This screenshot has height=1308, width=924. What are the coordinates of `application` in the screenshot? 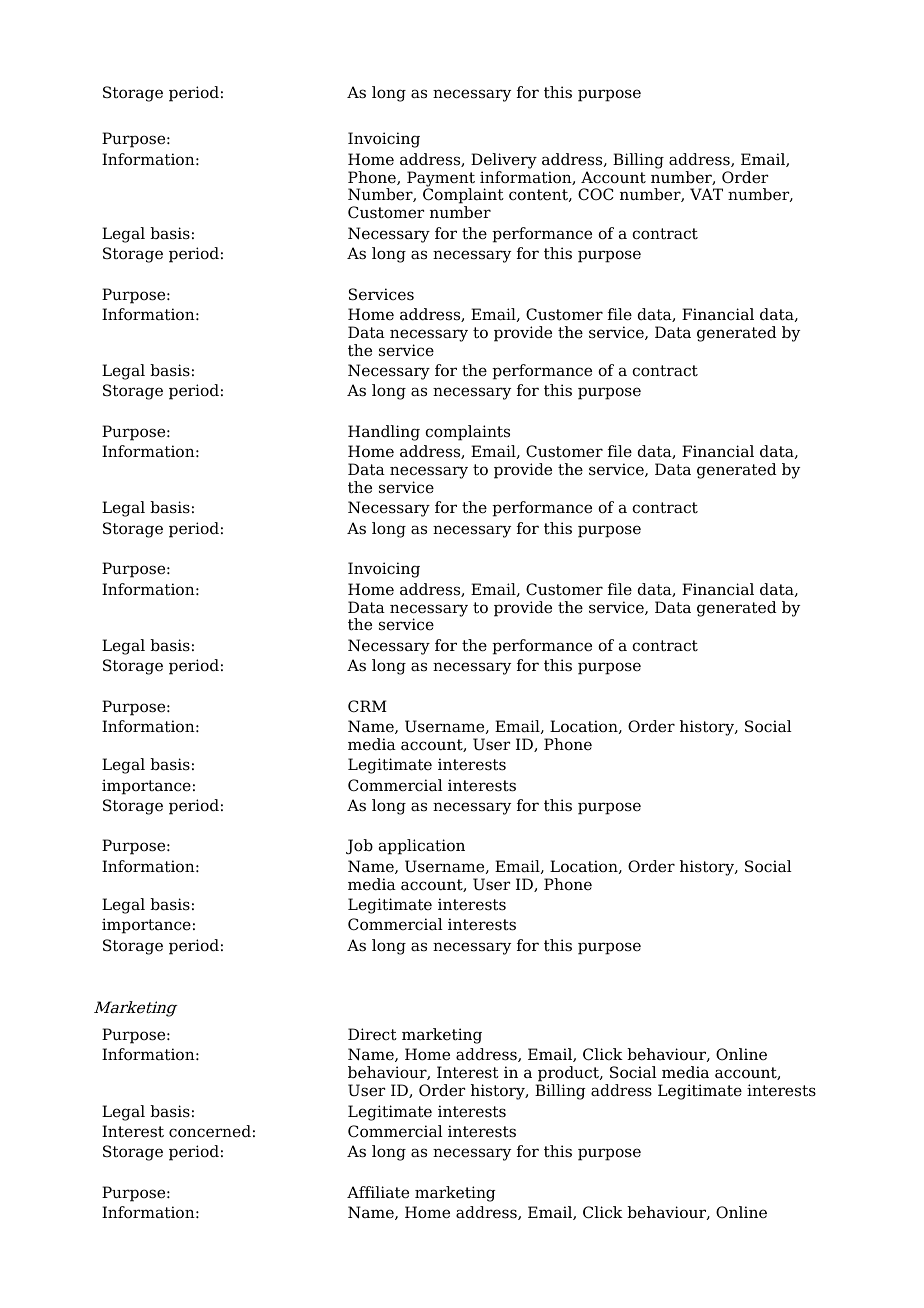 It's located at (422, 847).
